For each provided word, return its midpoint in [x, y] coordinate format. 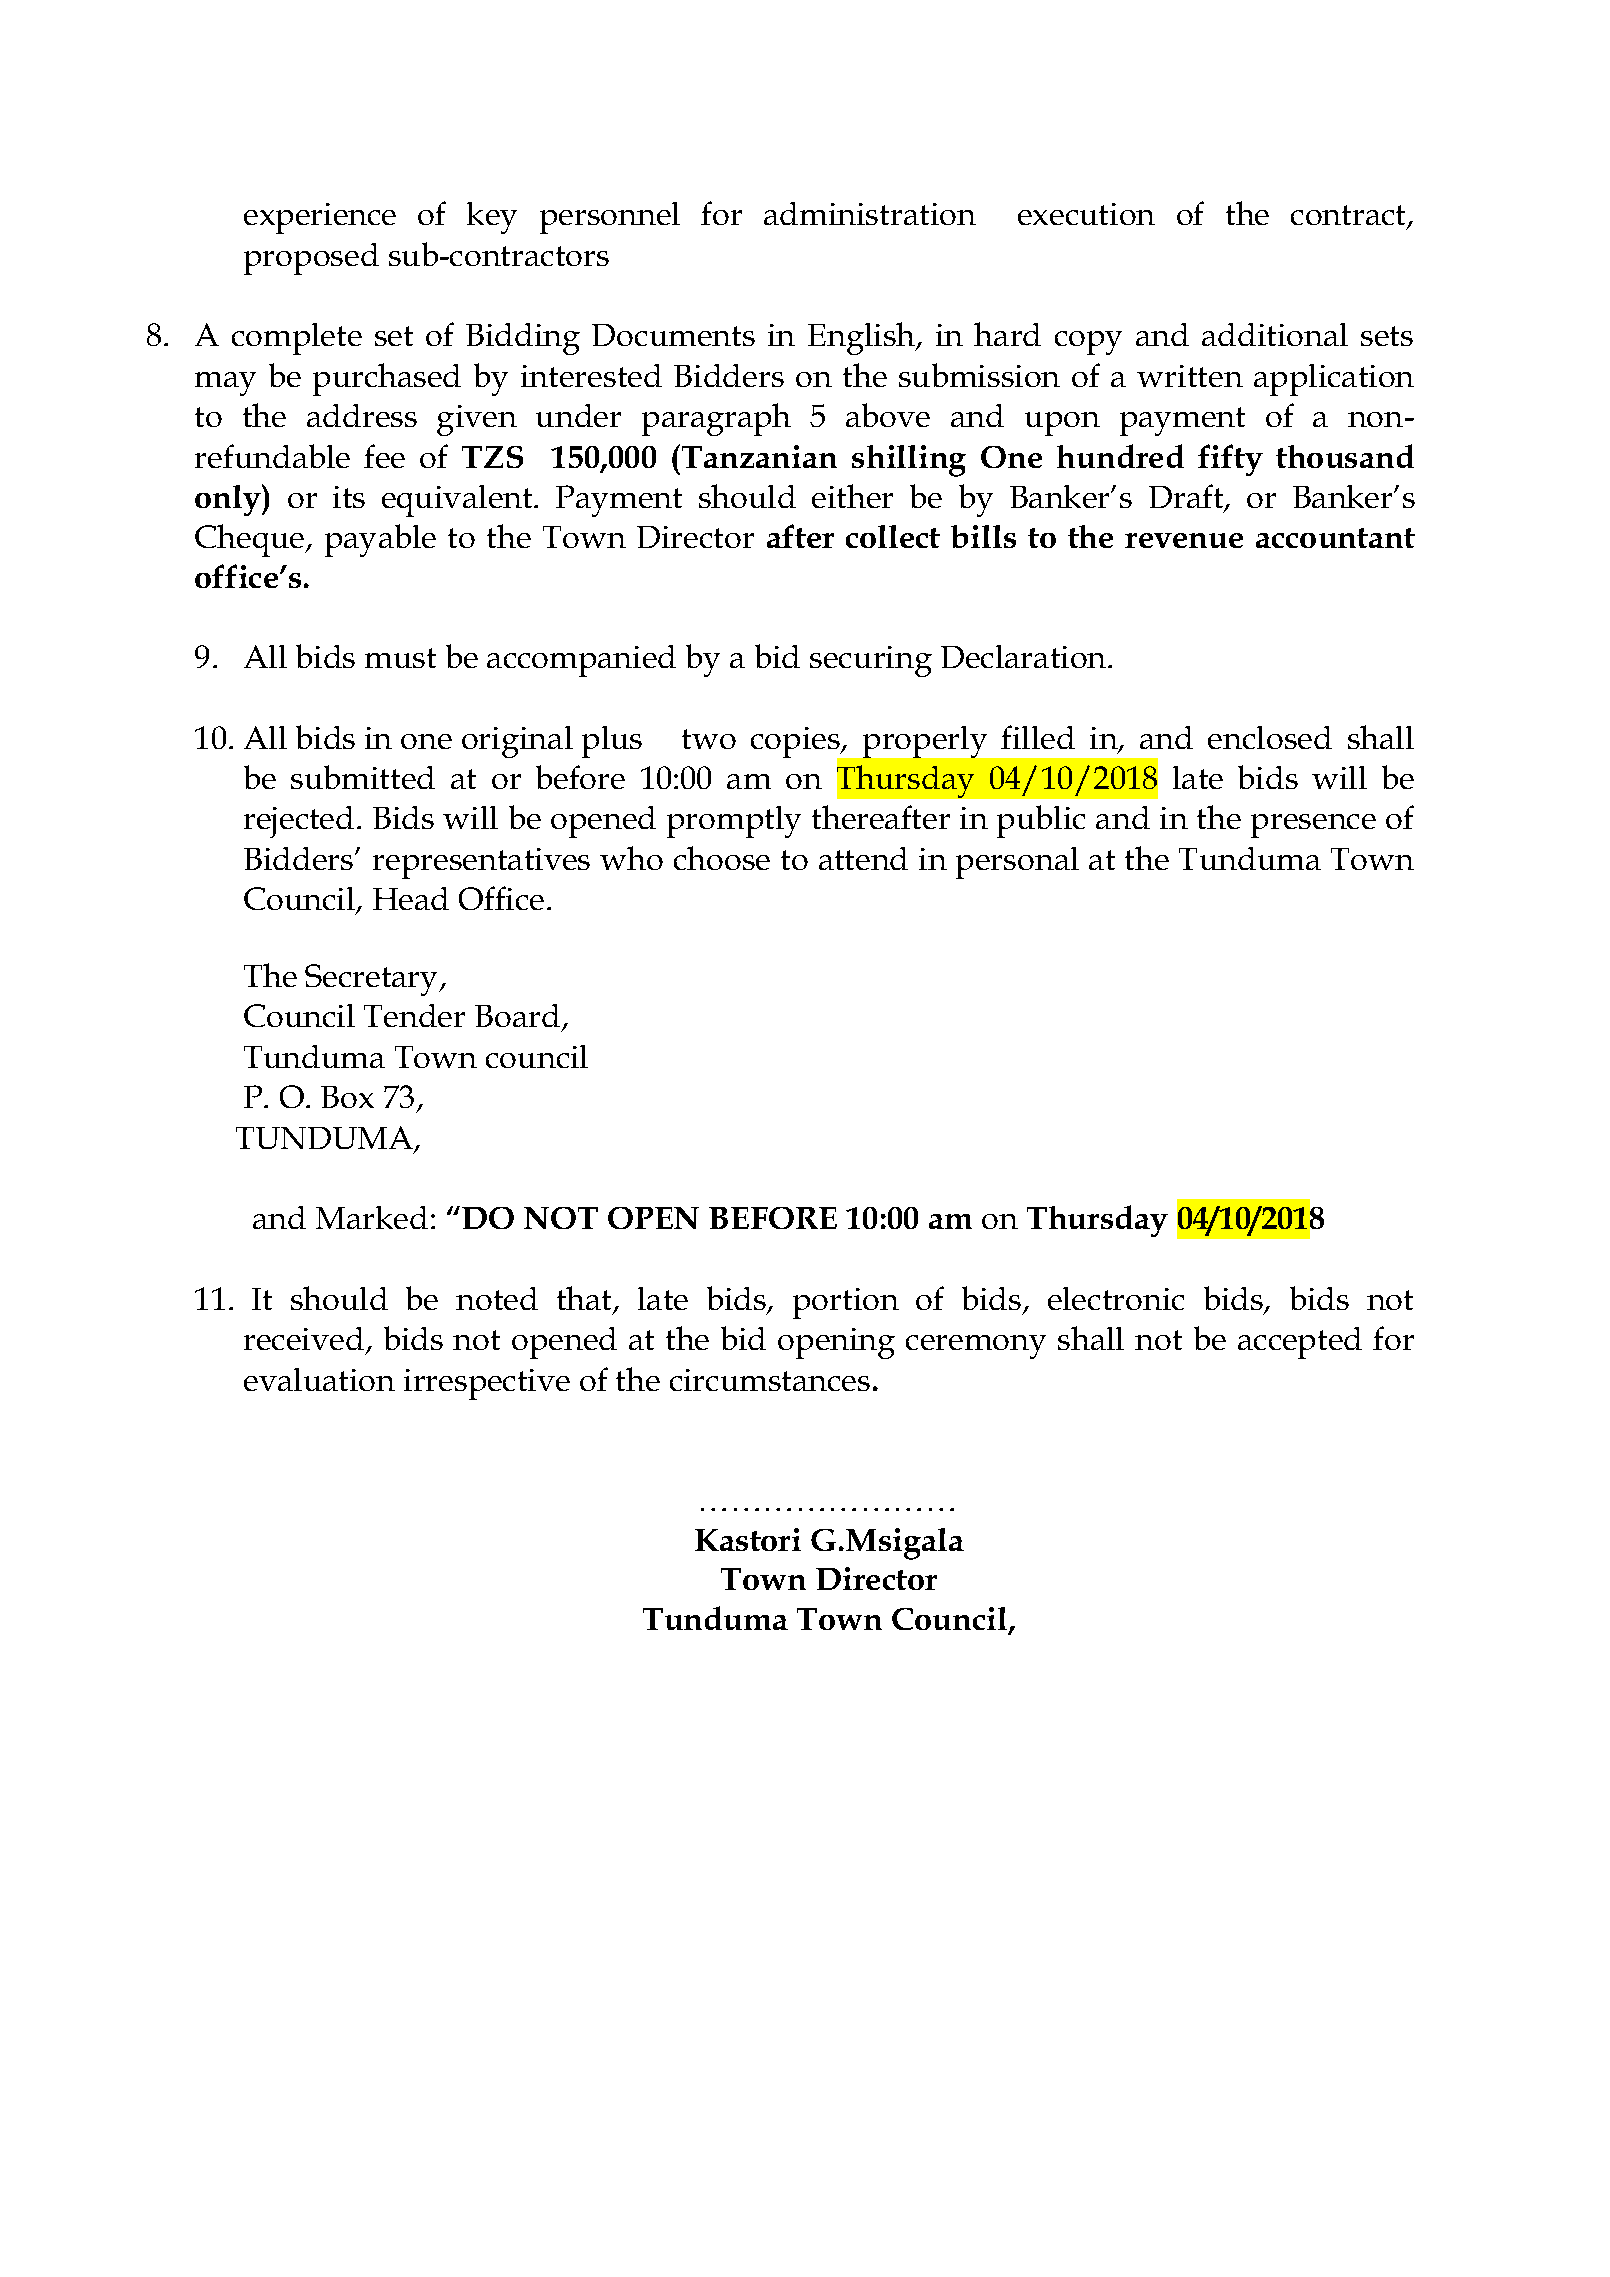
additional [1275, 334]
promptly [734, 822]
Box [347, 1097]
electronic [1116, 1298]
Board [519, 1017]
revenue [1184, 540]
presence [1313, 826]
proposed [311, 259]
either [852, 496]
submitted [363, 777]
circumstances [770, 1380]
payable [380, 540]
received [305, 1340]
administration [870, 213]
